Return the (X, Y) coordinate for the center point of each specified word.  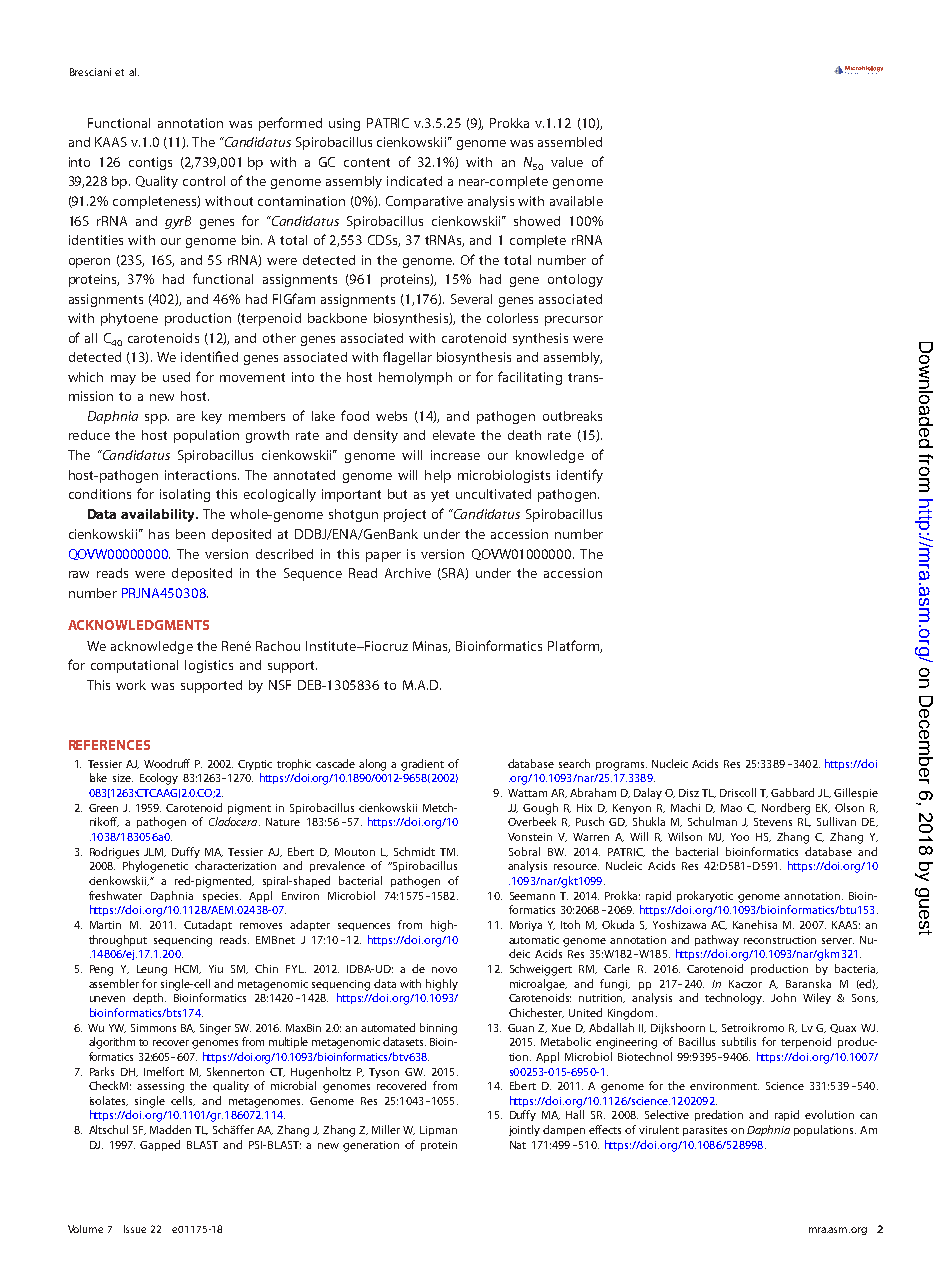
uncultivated (493, 494)
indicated (414, 181)
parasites (705, 1131)
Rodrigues (114, 853)
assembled (570, 142)
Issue (135, 1229)
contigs (150, 163)
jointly (524, 1130)
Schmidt (414, 851)
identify (580, 476)
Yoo (740, 837)
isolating (185, 495)
